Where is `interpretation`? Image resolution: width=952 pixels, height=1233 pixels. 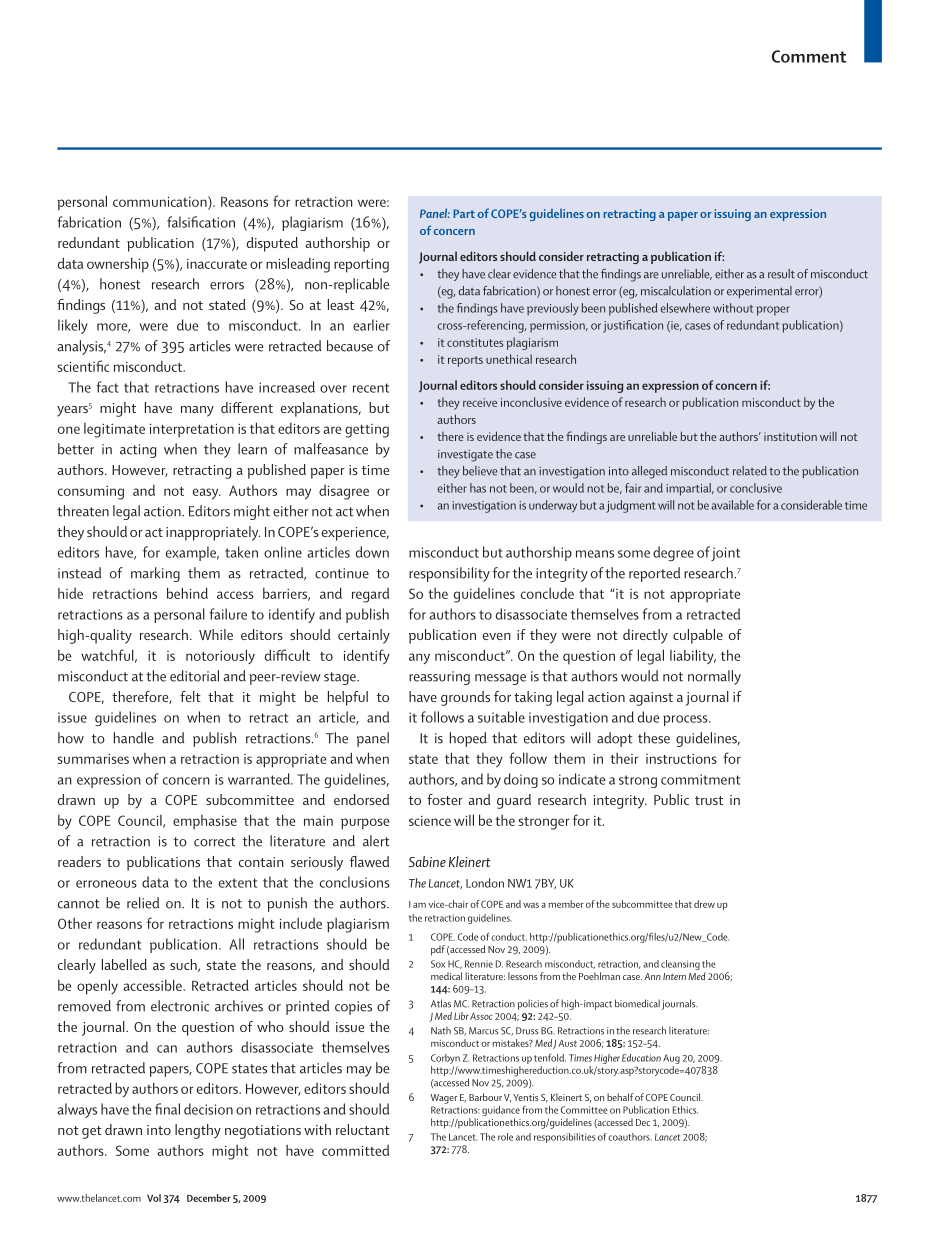
interpretation is located at coordinates (192, 430).
